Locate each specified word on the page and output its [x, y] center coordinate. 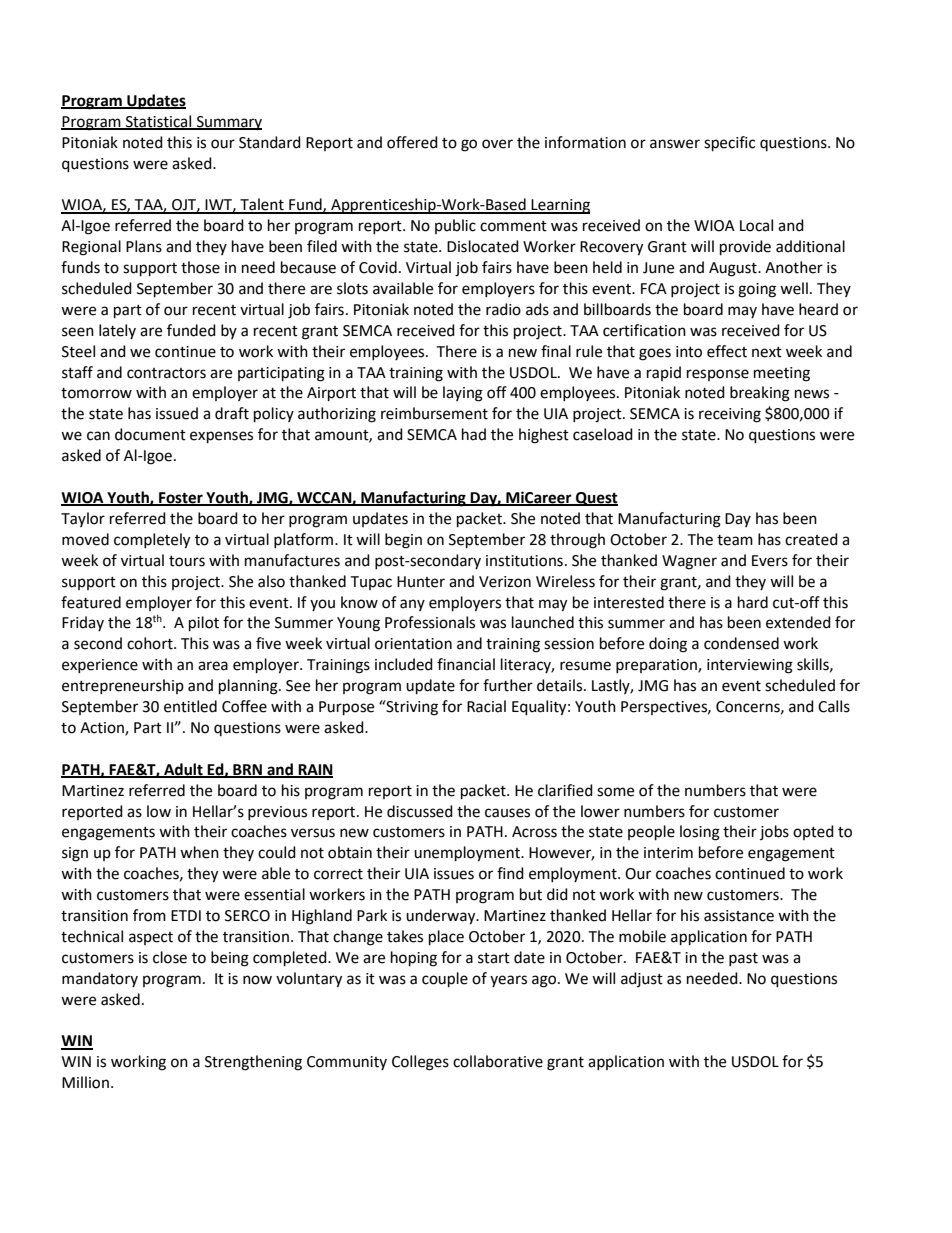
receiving [730, 415]
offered [412, 142]
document [150, 434]
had [474, 434]
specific [729, 144]
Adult [183, 770]
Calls [834, 706]
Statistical [159, 122]
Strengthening [253, 1063]
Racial [486, 706]
